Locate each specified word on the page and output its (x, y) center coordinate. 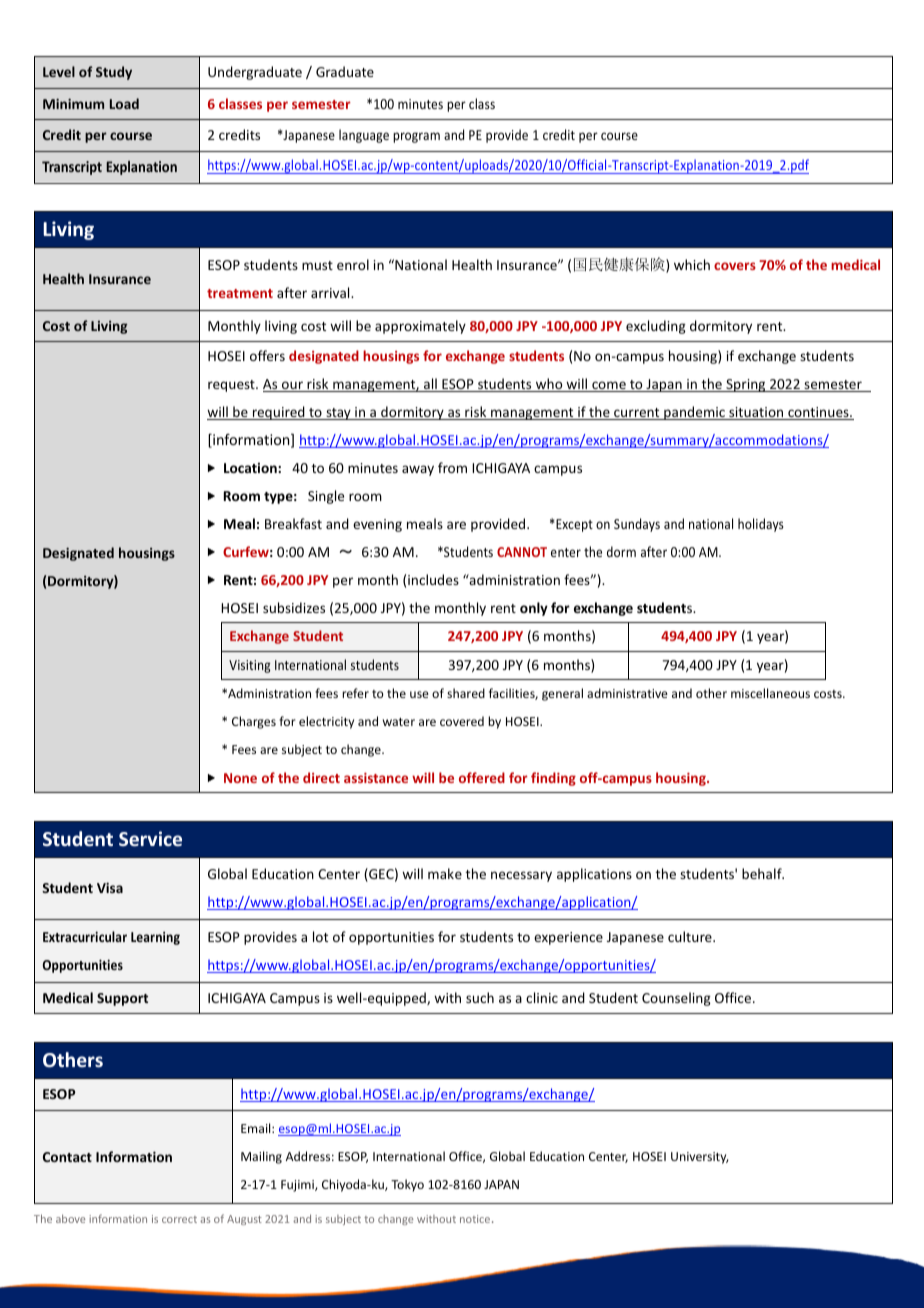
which (692, 264)
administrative (627, 693)
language (364, 136)
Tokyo (407, 1185)
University (700, 1158)
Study (114, 73)
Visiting (249, 666)
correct (179, 1219)
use (419, 694)
